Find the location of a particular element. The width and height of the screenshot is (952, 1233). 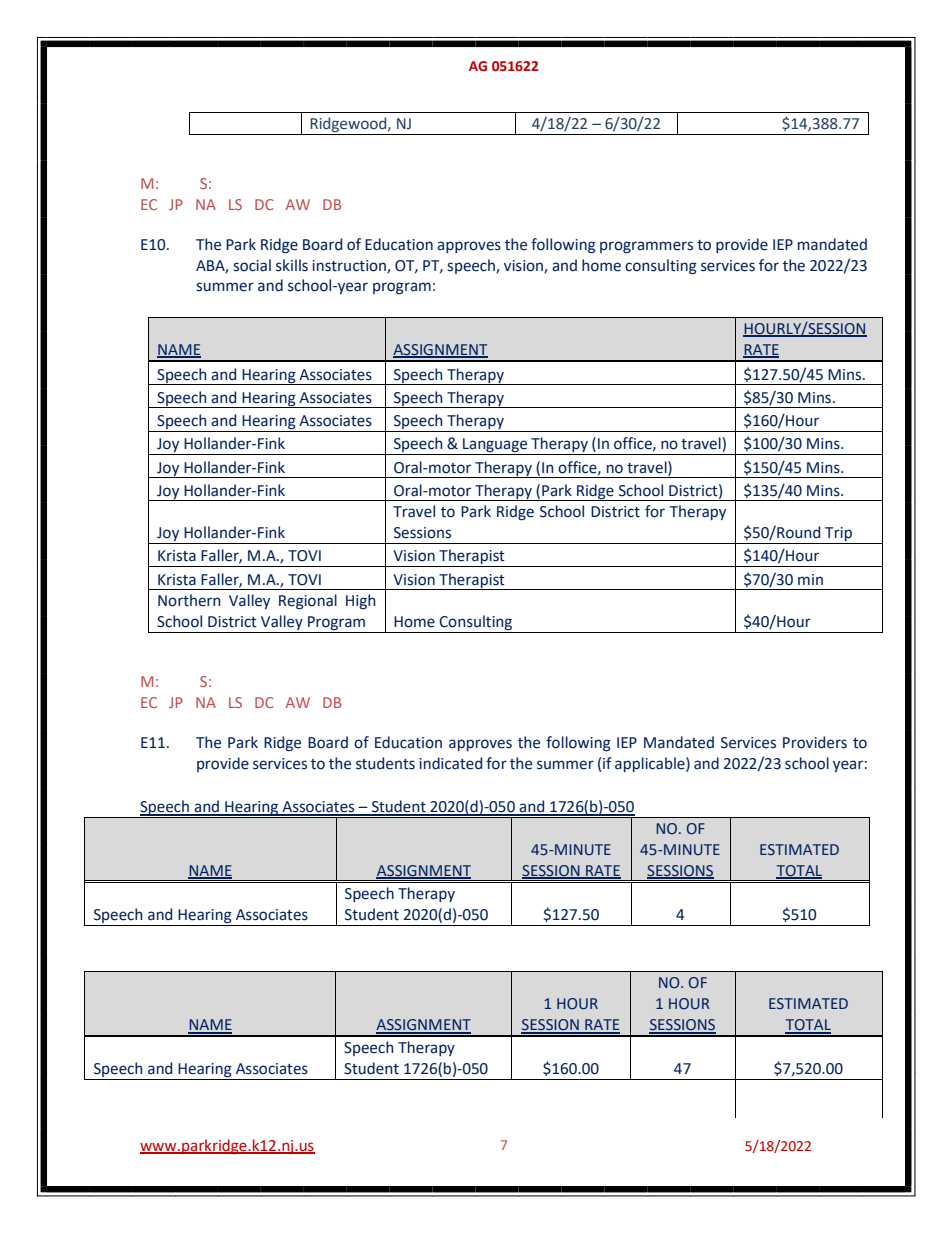

social is located at coordinates (252, 265).
